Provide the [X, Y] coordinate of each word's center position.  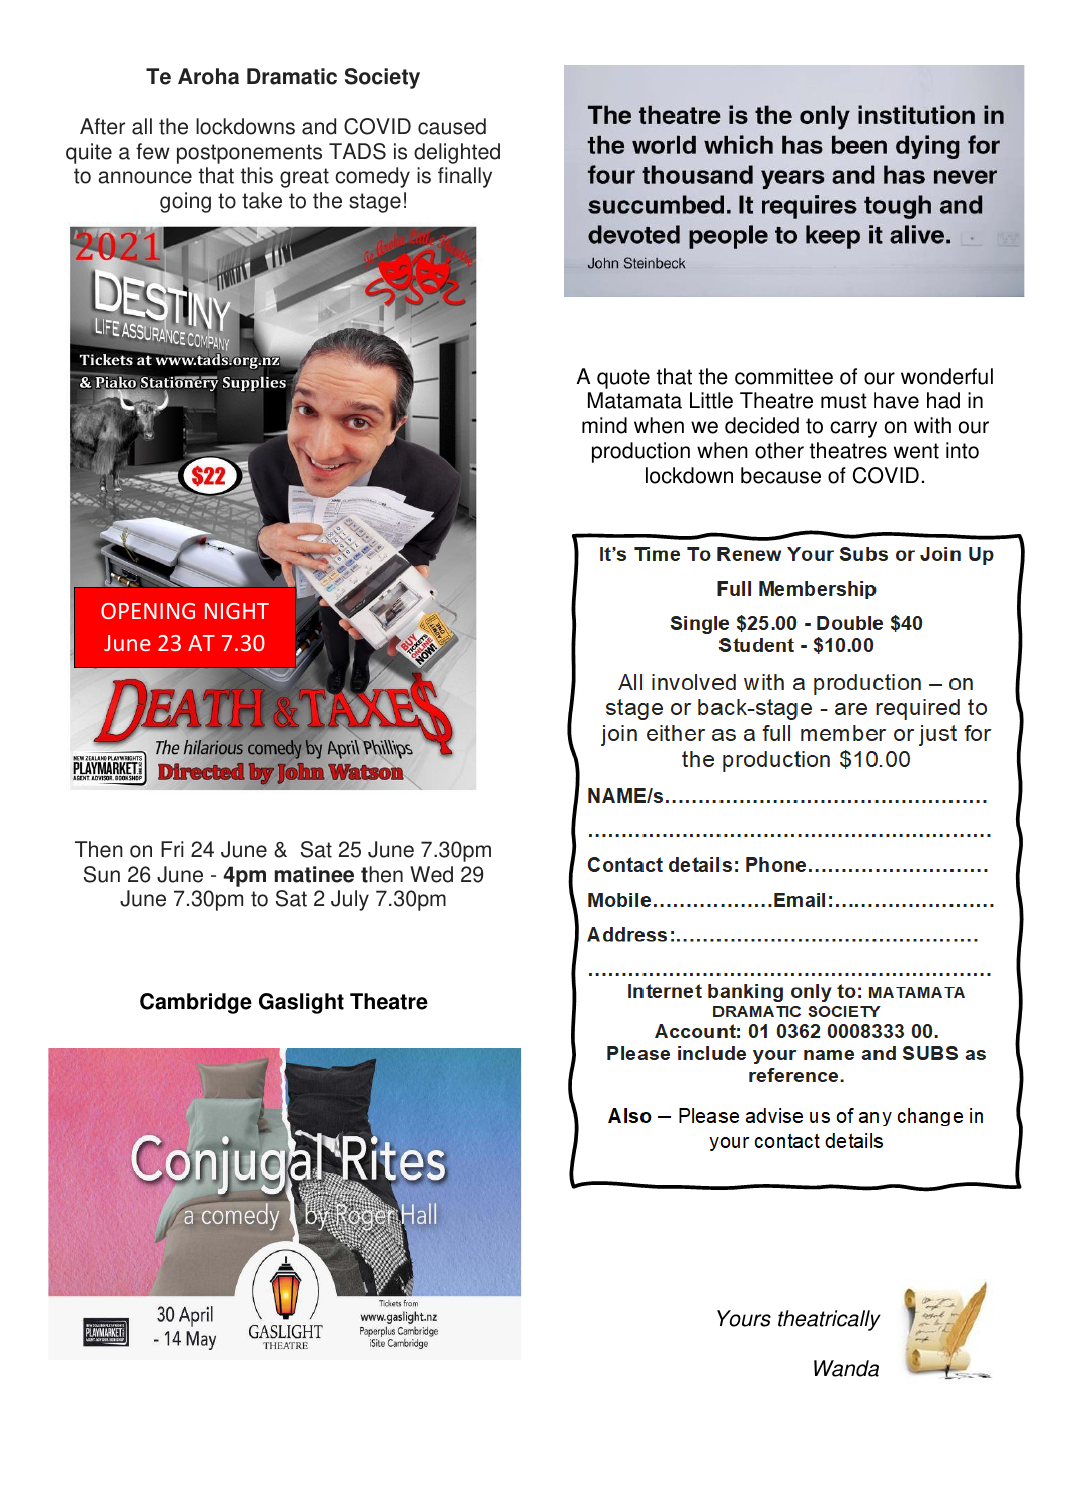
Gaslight [301, 1003]
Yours [744, 1318]
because [781, 475]
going [185, 202]
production [641, 452]
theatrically [829, 1320]
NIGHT [237, 611]
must [844, 401]
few [153, 151]
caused [452, 126]
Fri [172, 849]
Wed [431, 874]
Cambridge [196, 1003]
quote [623, 379]
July [350, 900]
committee [784, 376]
